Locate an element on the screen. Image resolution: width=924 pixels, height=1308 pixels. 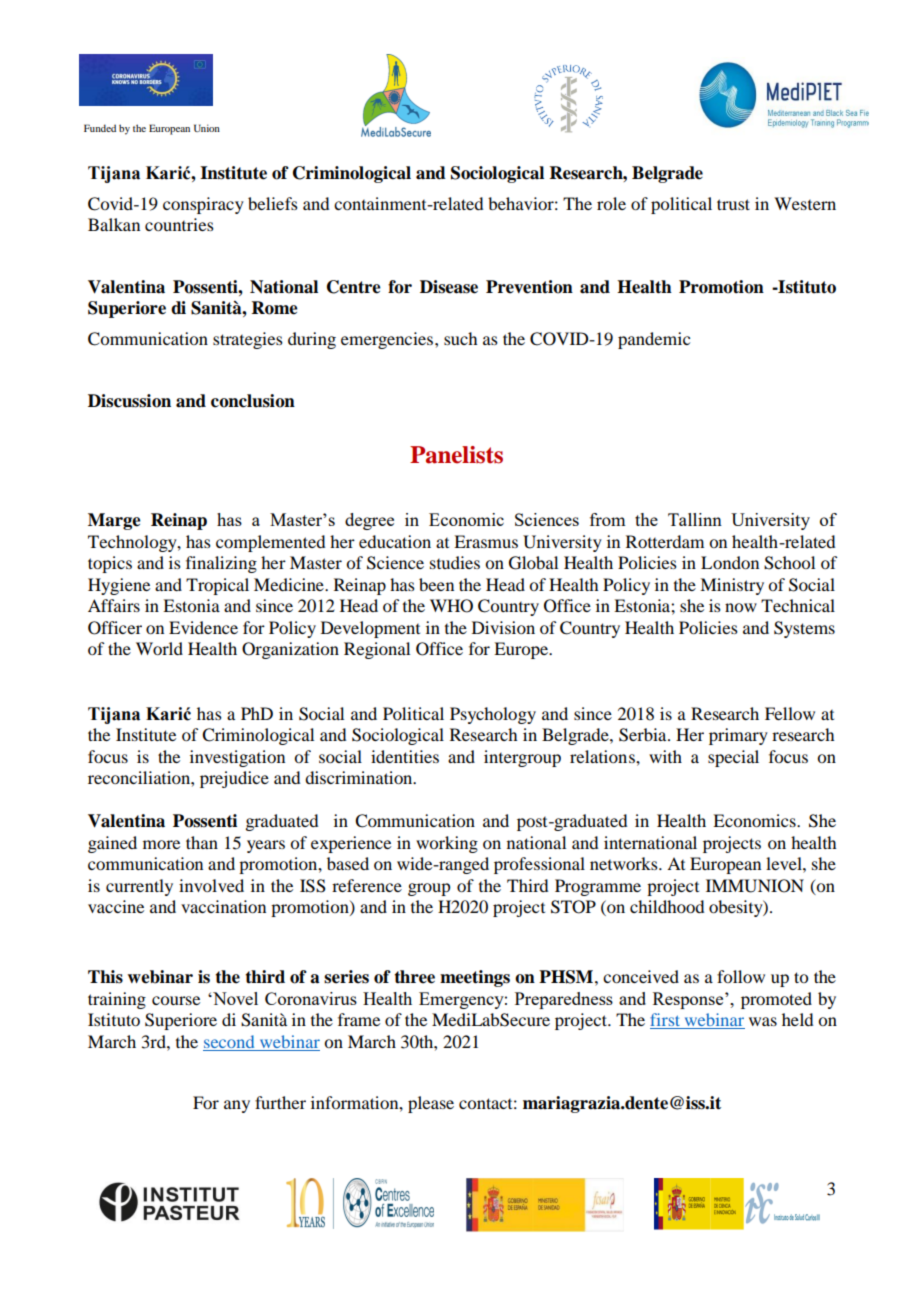
now is located at coordinates (741, 607).
